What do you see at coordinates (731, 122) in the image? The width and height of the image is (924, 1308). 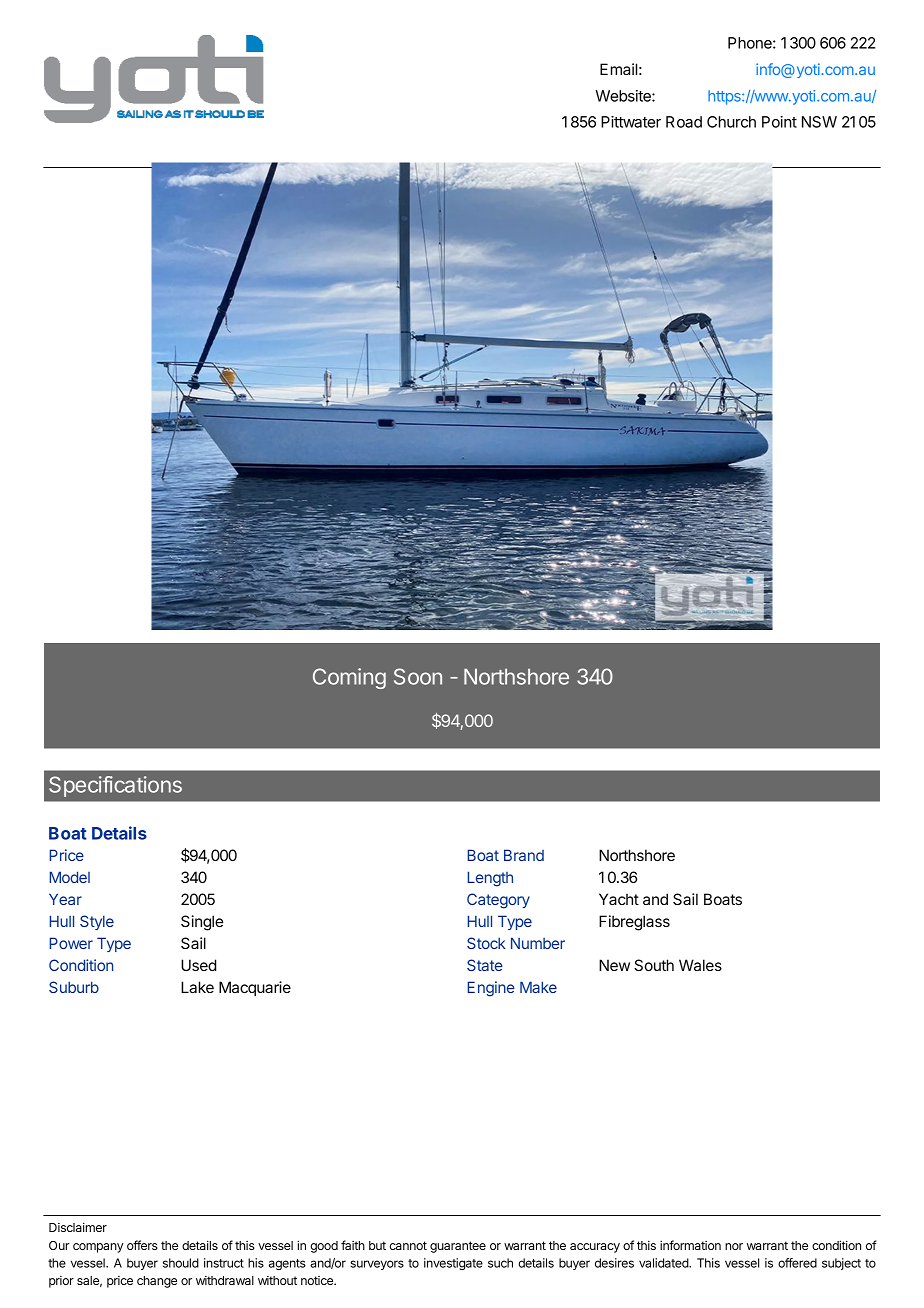 I see `Church` at bounding box center [731, 122].
